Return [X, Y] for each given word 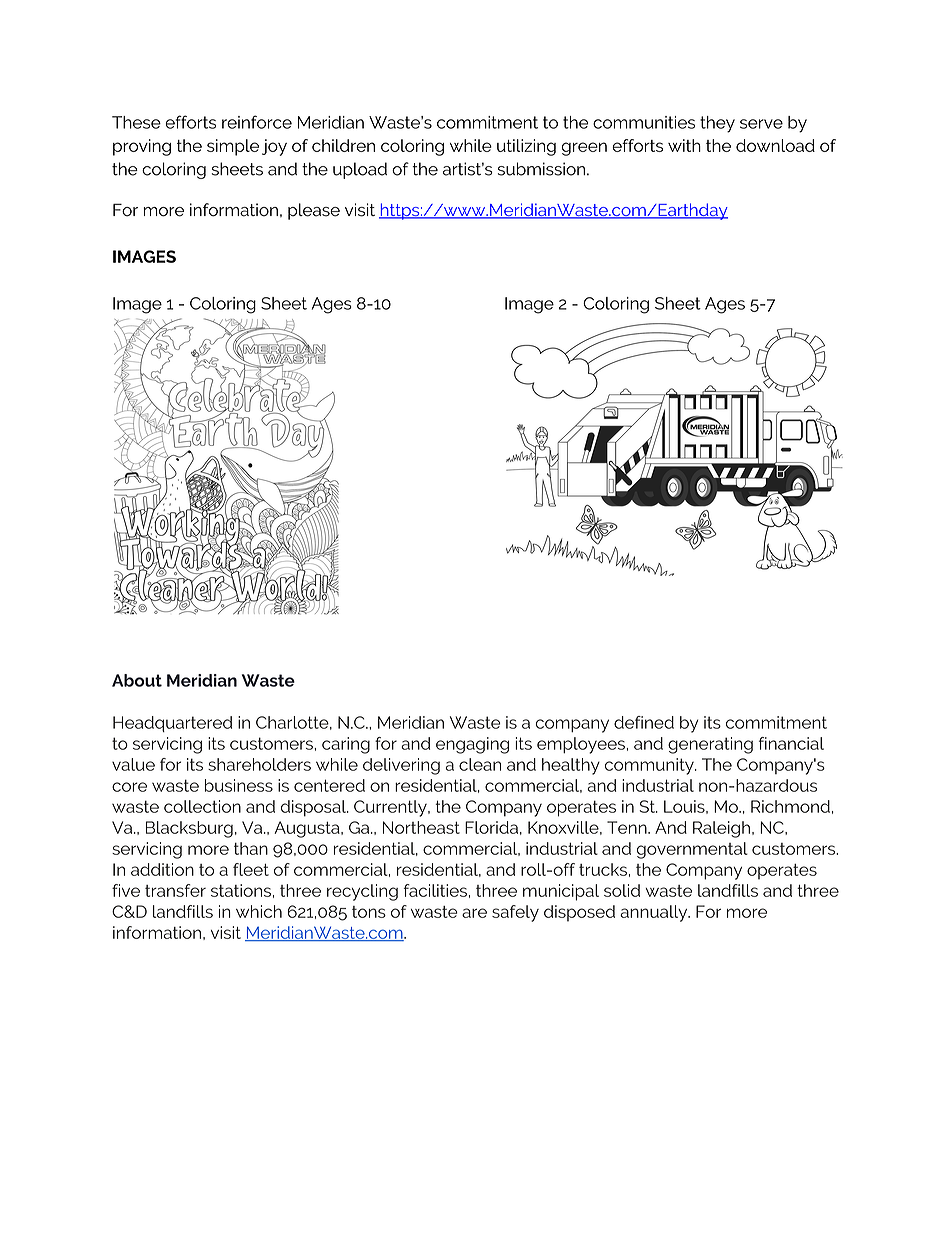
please [314, 211]
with [684, 145]
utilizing [526, 147]
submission [541, 169]
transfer [175, 890]
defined [644, 722]
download [775, 145]
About [137, 680]
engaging [472, 745]
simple [233, 147]
